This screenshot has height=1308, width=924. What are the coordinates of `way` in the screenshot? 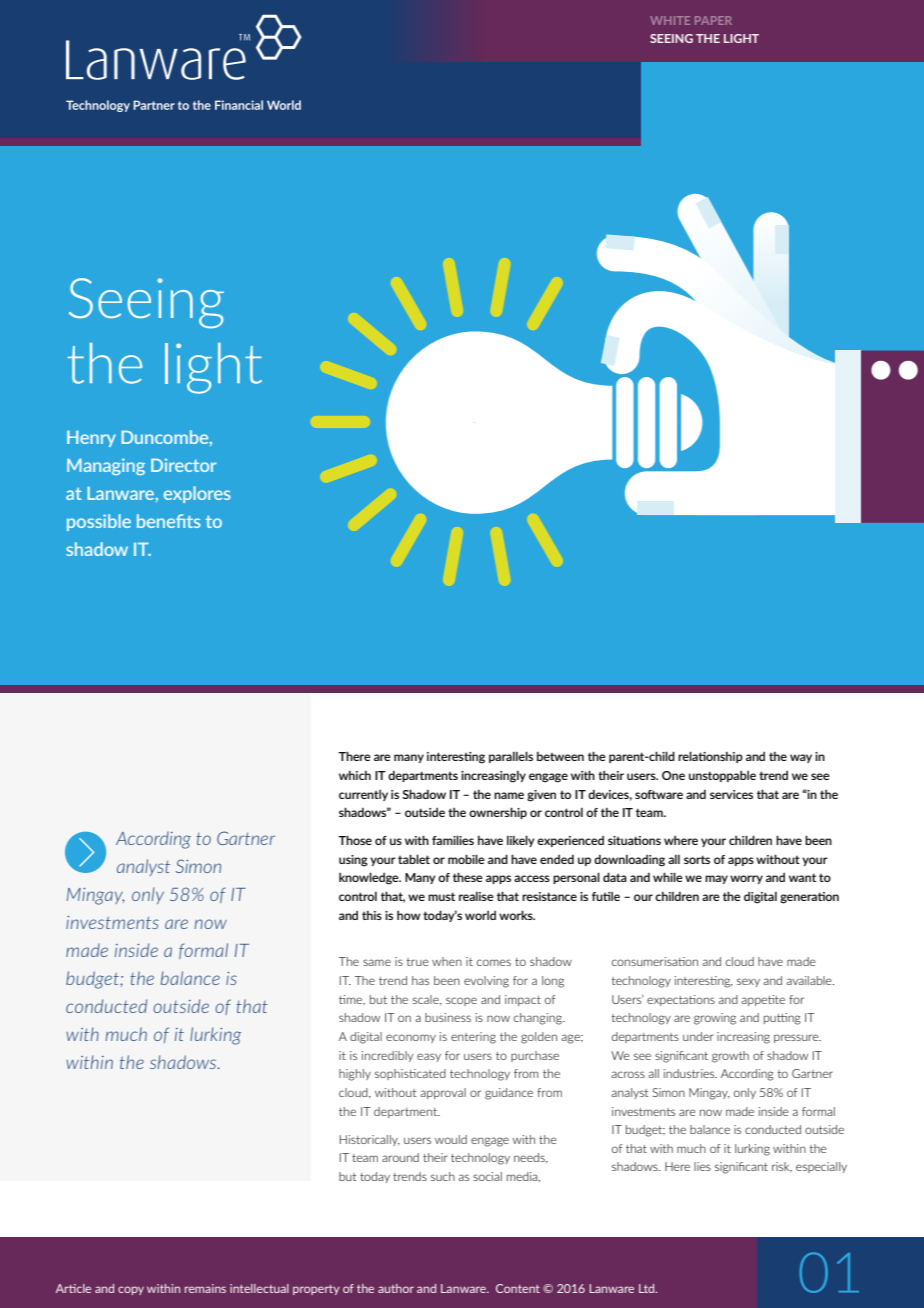 It's located at (801, 758).
